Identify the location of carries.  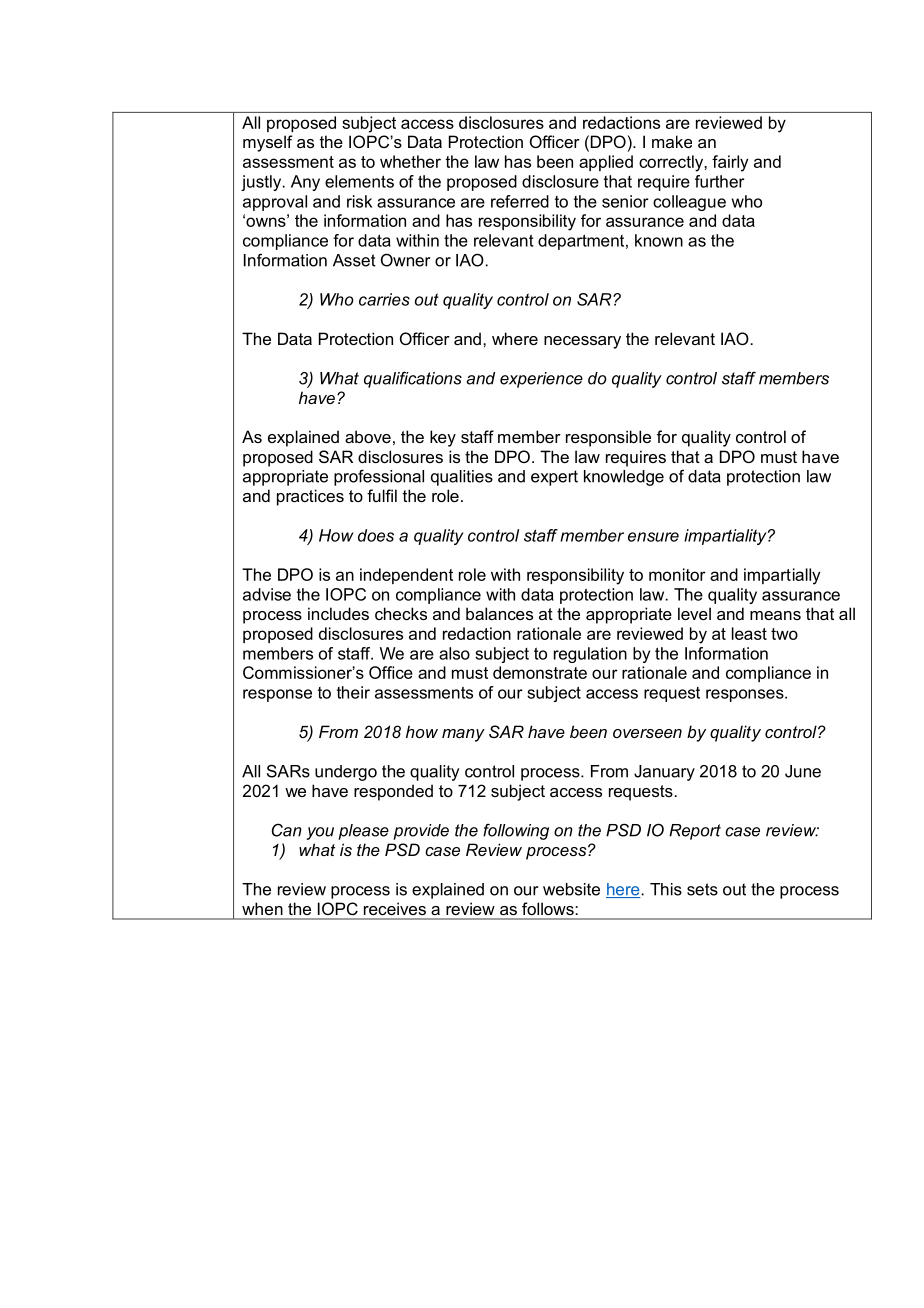
(384, 299).
